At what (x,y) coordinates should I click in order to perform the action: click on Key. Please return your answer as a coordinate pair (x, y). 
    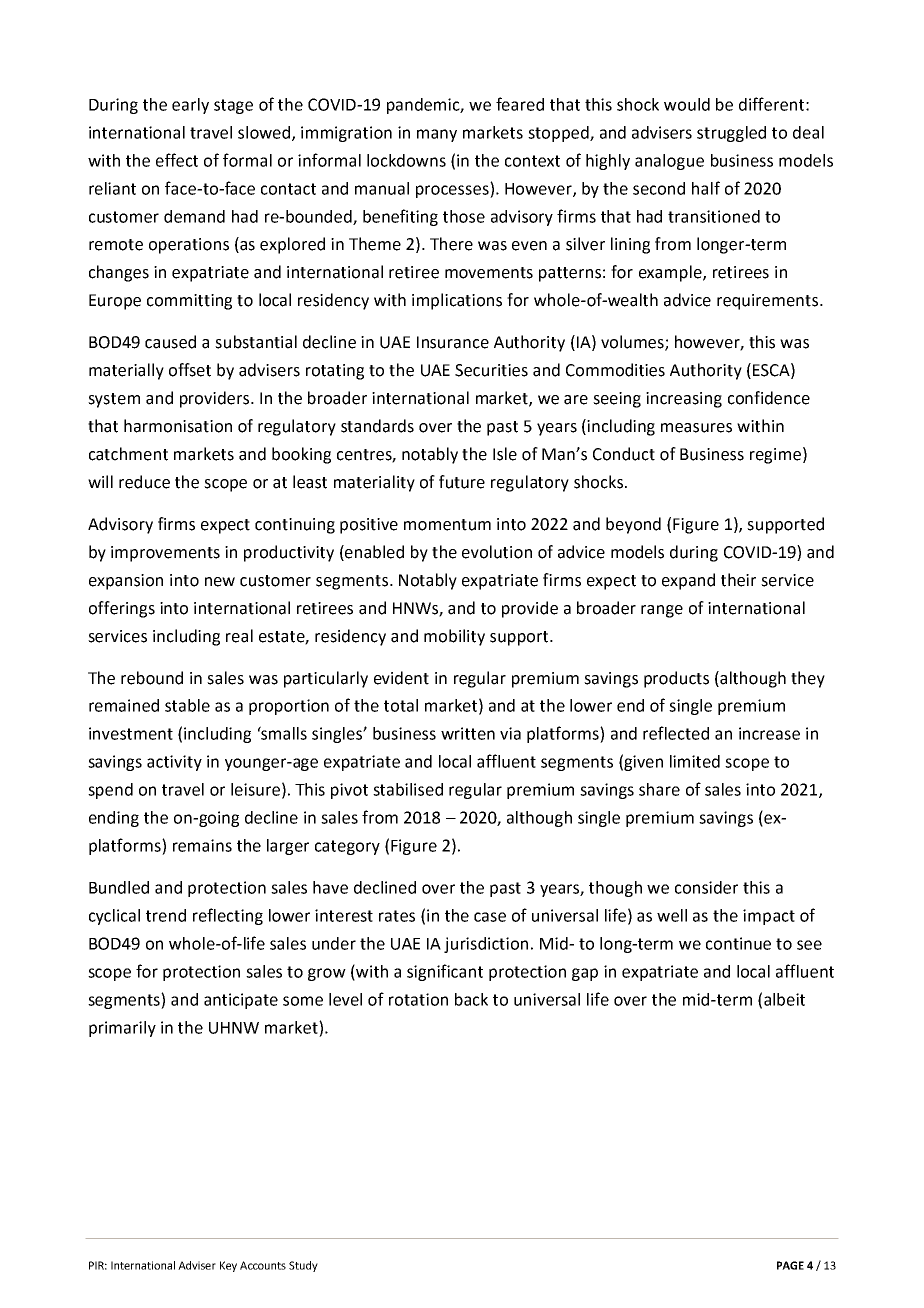
    Looking at the image, I should click on (228, 1266).
